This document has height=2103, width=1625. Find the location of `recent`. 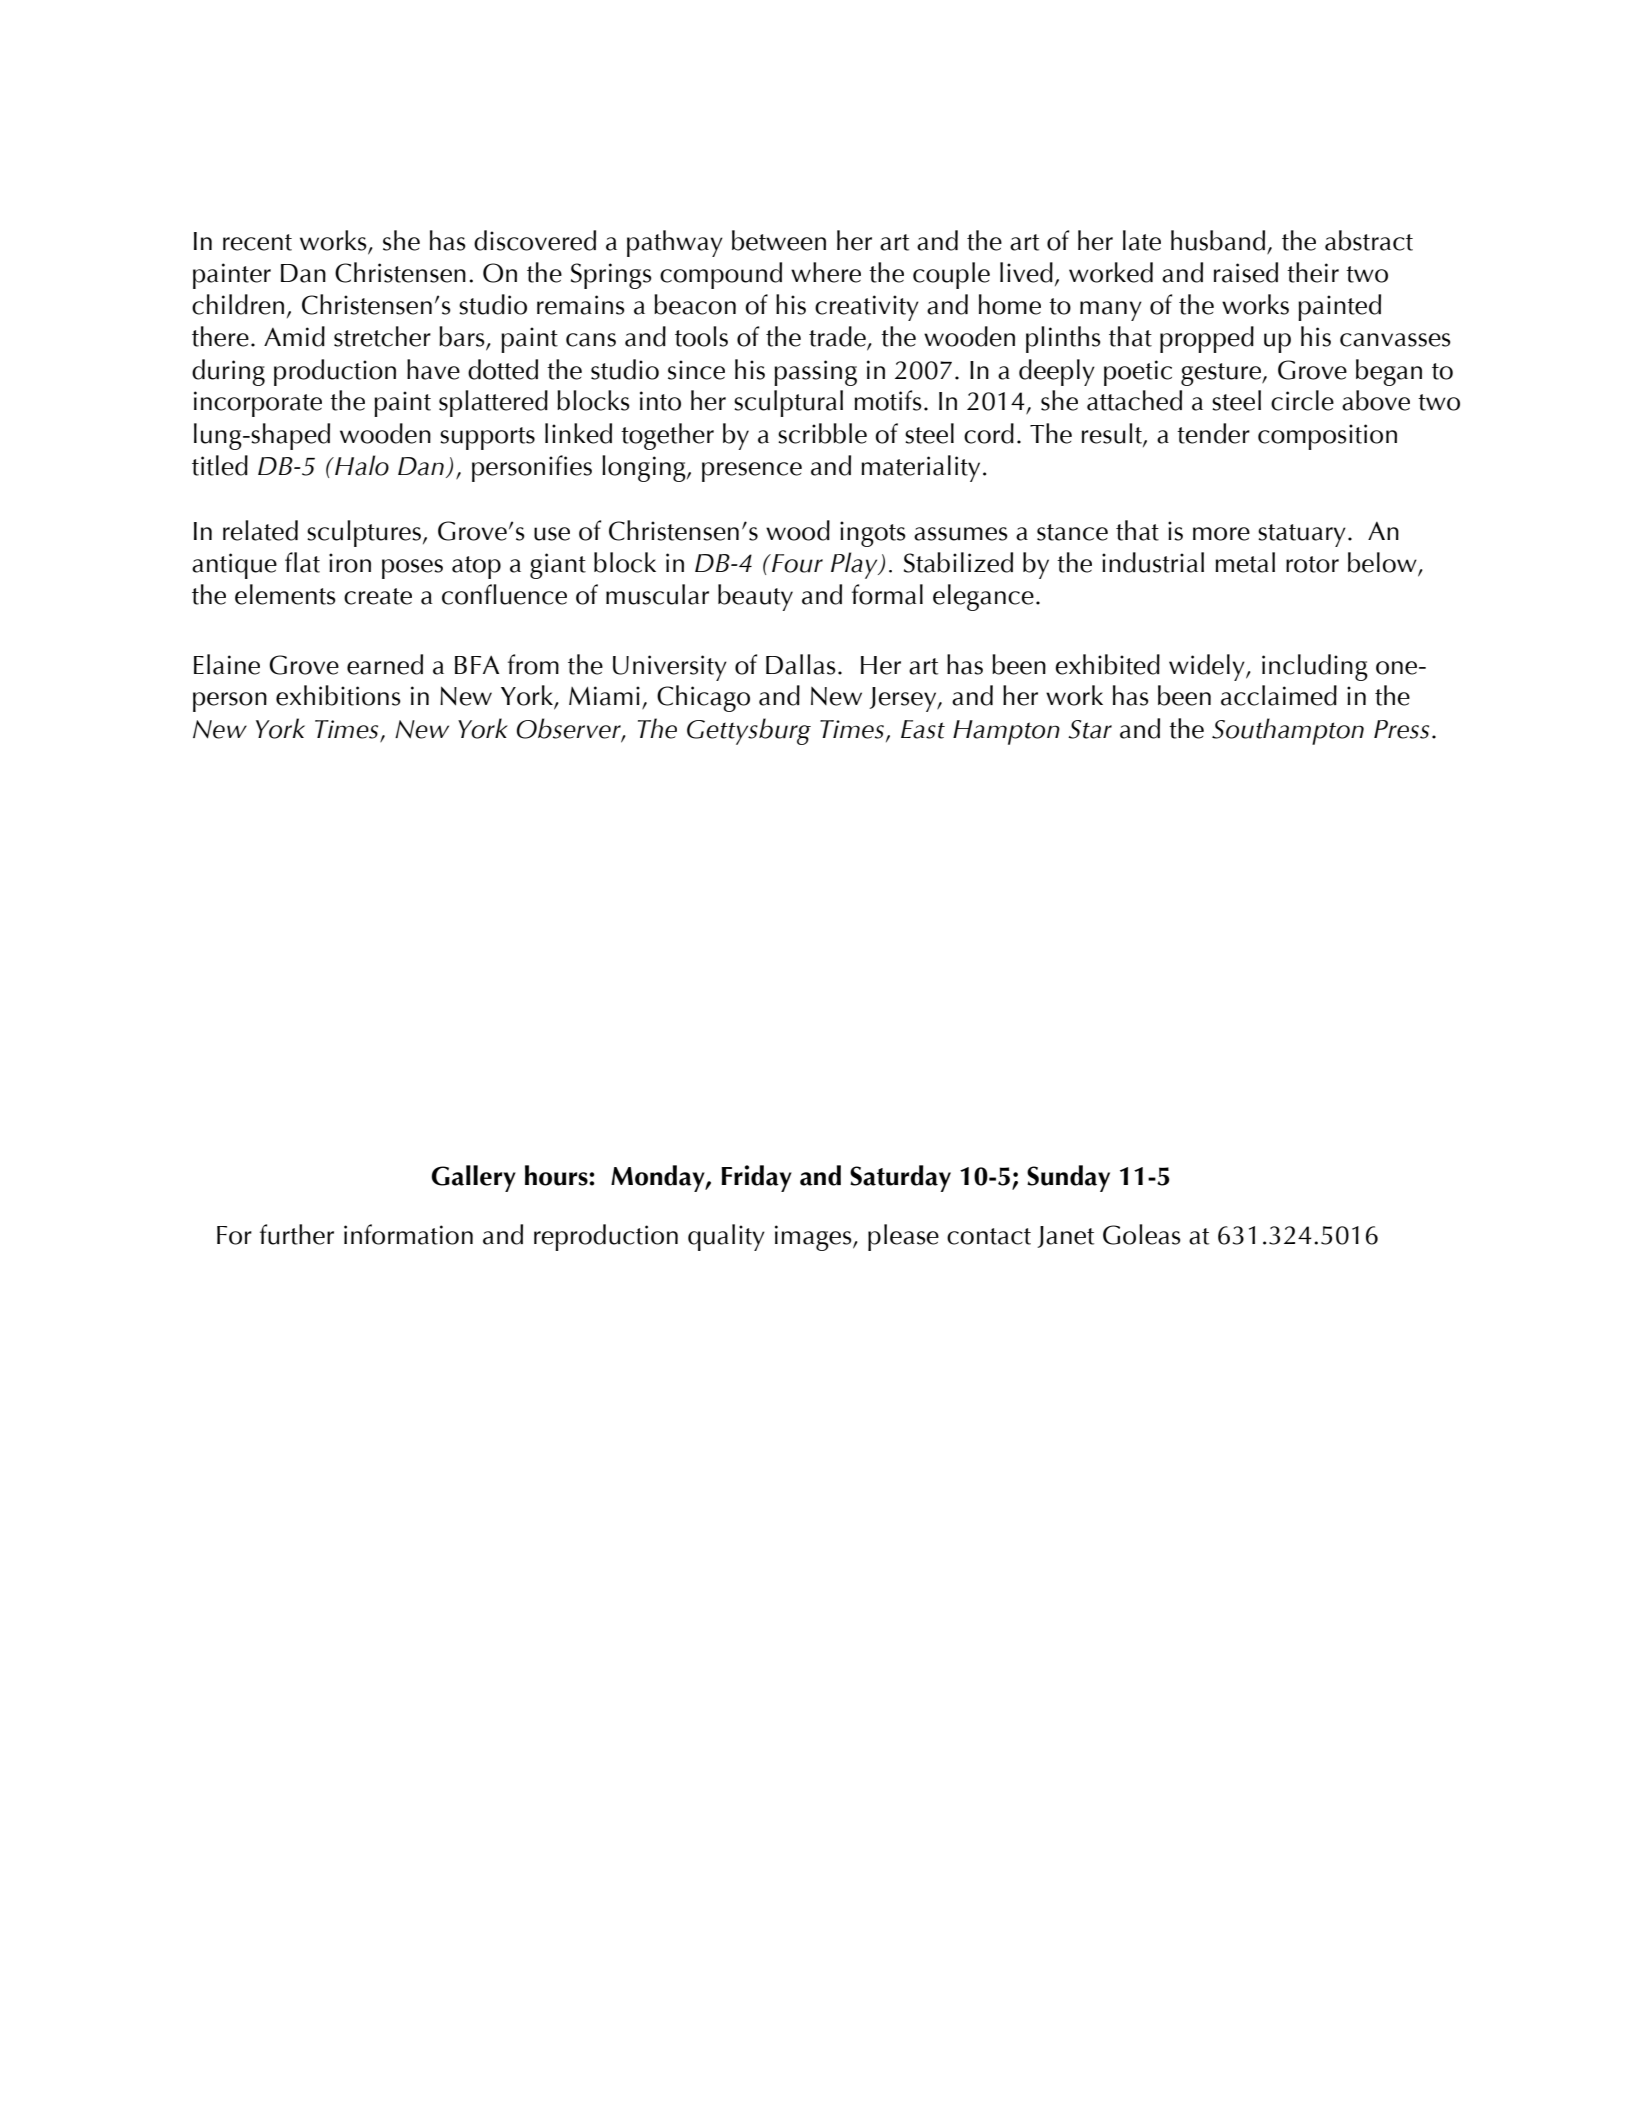

recent is located at coordinates (257, 242).
